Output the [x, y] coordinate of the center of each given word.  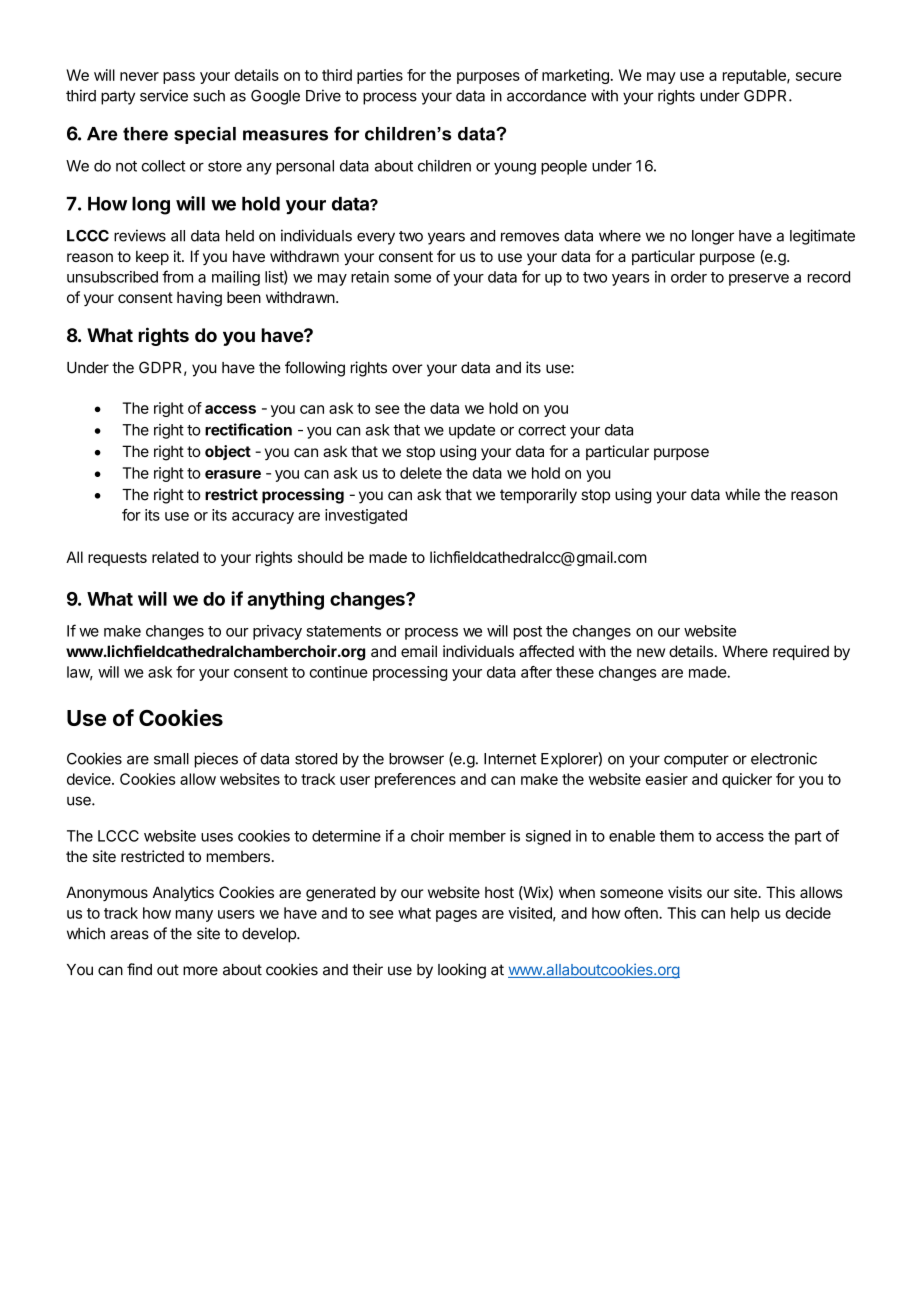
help [745, 914]
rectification [248, 429]
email [419, 651]
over [407, 369]
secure [819, 76]
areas [129, 935]
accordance [546, 96]
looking [462, 971]
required [801, 652]
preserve [759, 280]
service [164, 95]
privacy [277, 632]
